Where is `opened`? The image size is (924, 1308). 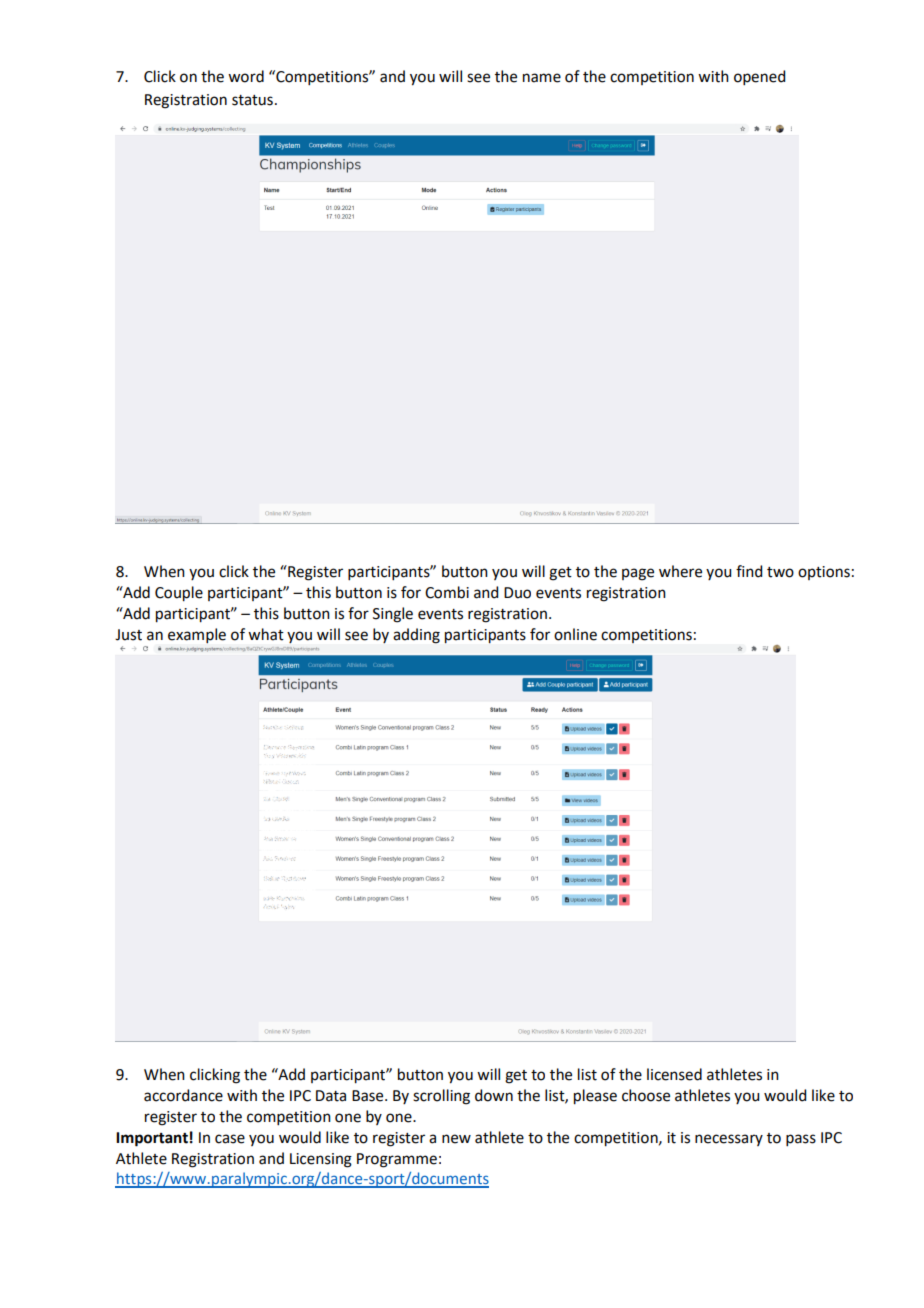 opened is located at coordinates (759, 77).
